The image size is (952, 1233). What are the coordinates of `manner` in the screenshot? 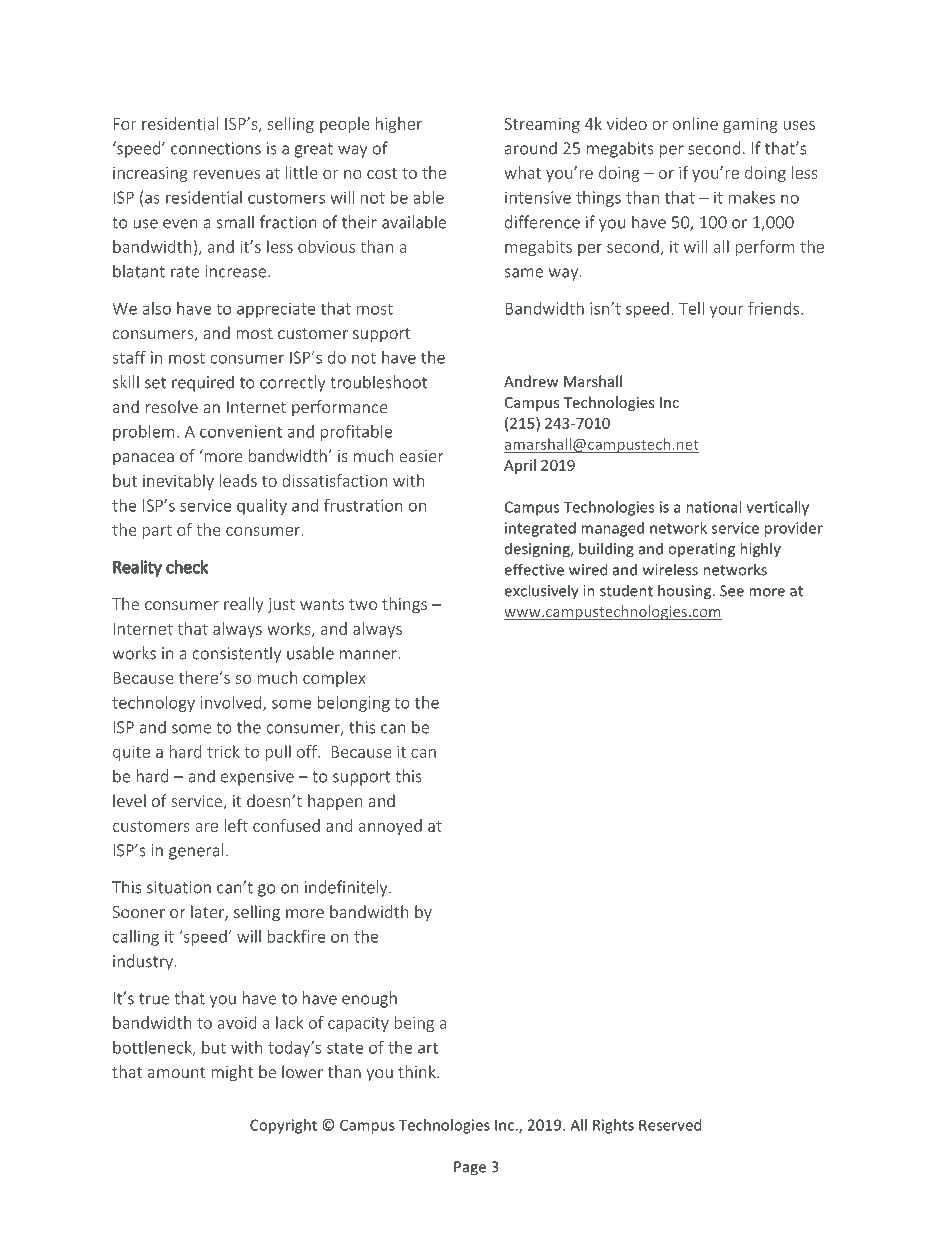 It's located at (369, 655).
